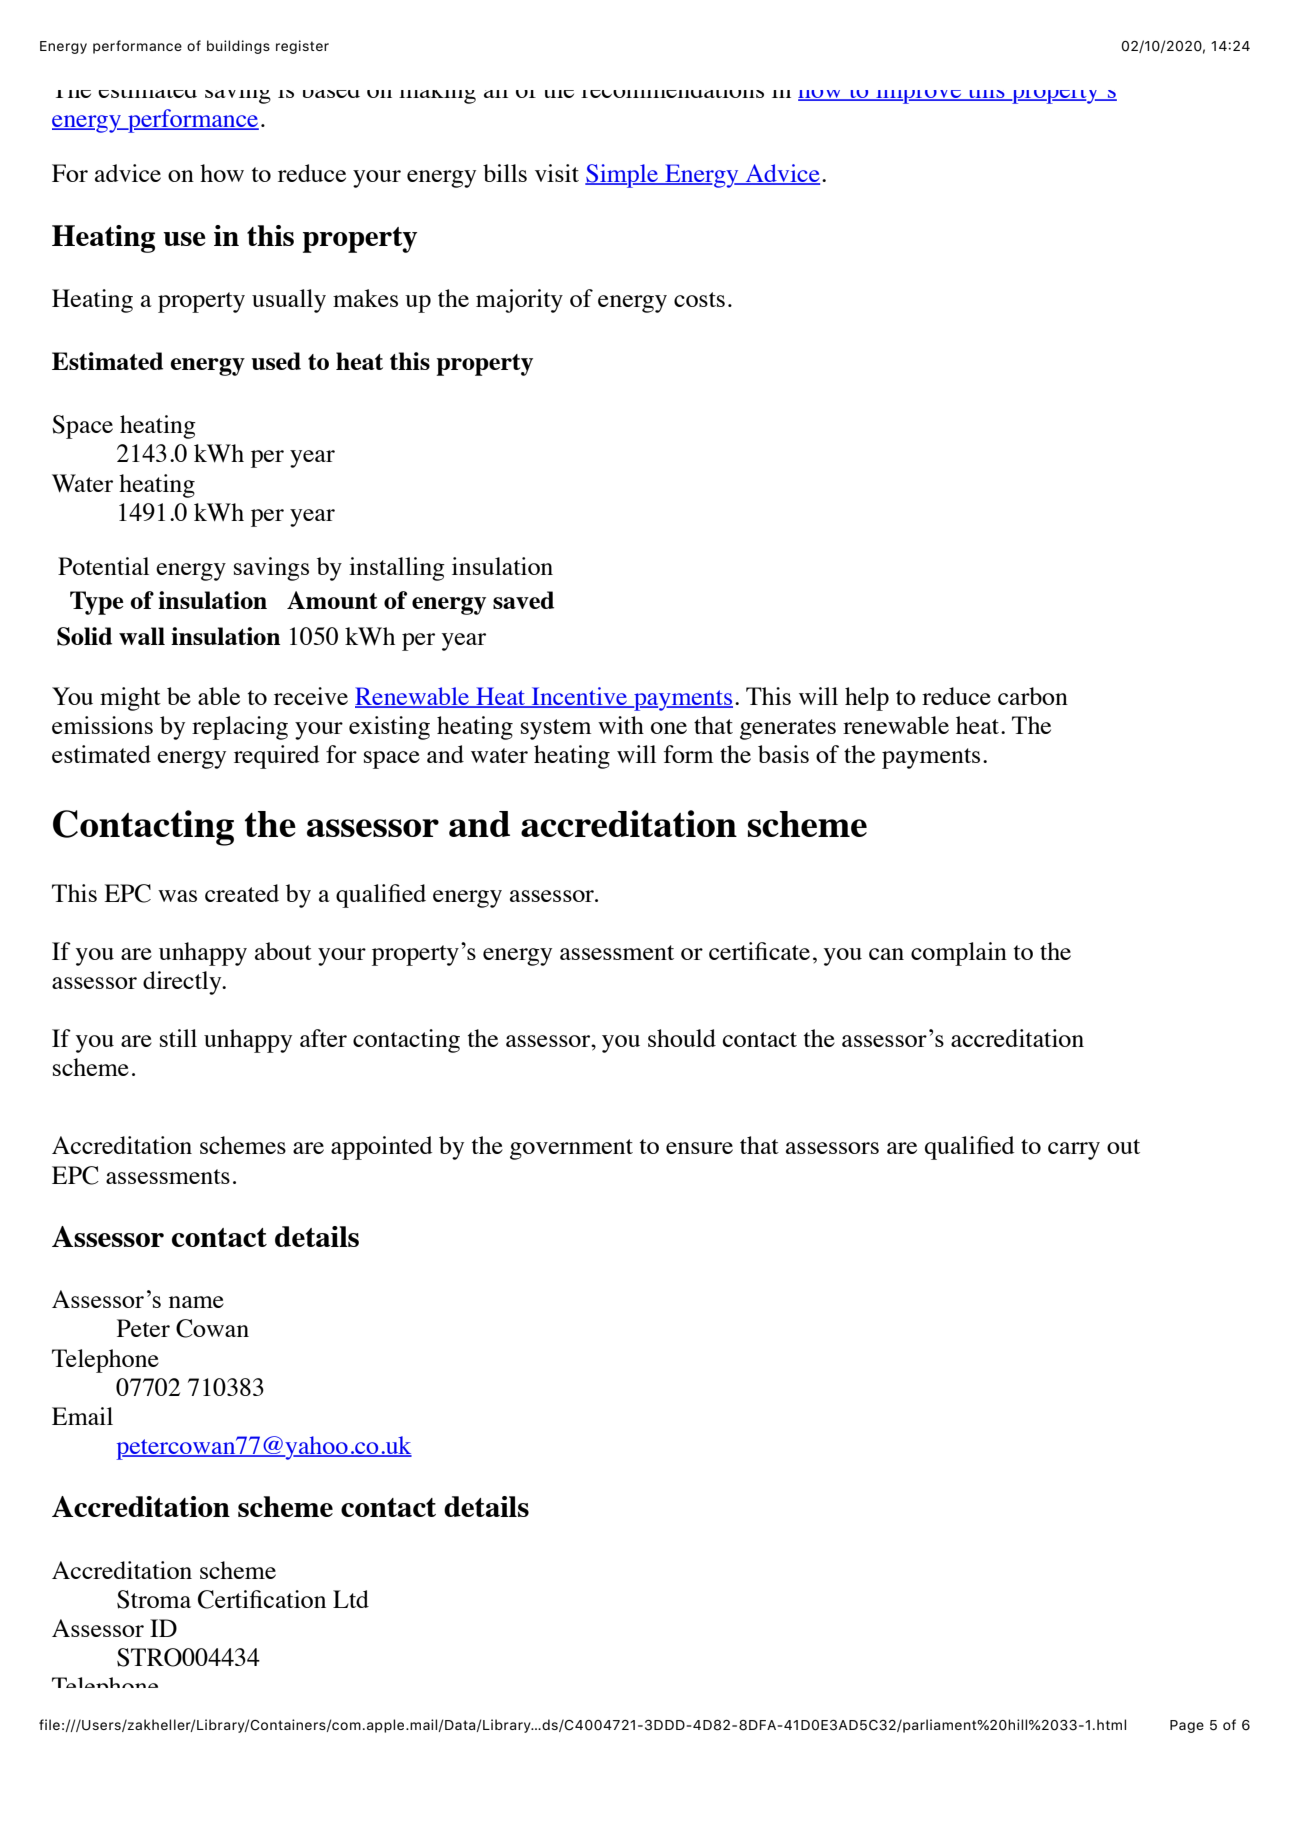 The height and width of the document is (1825, 1290). I want to click on Potential, so click(103, 566).
